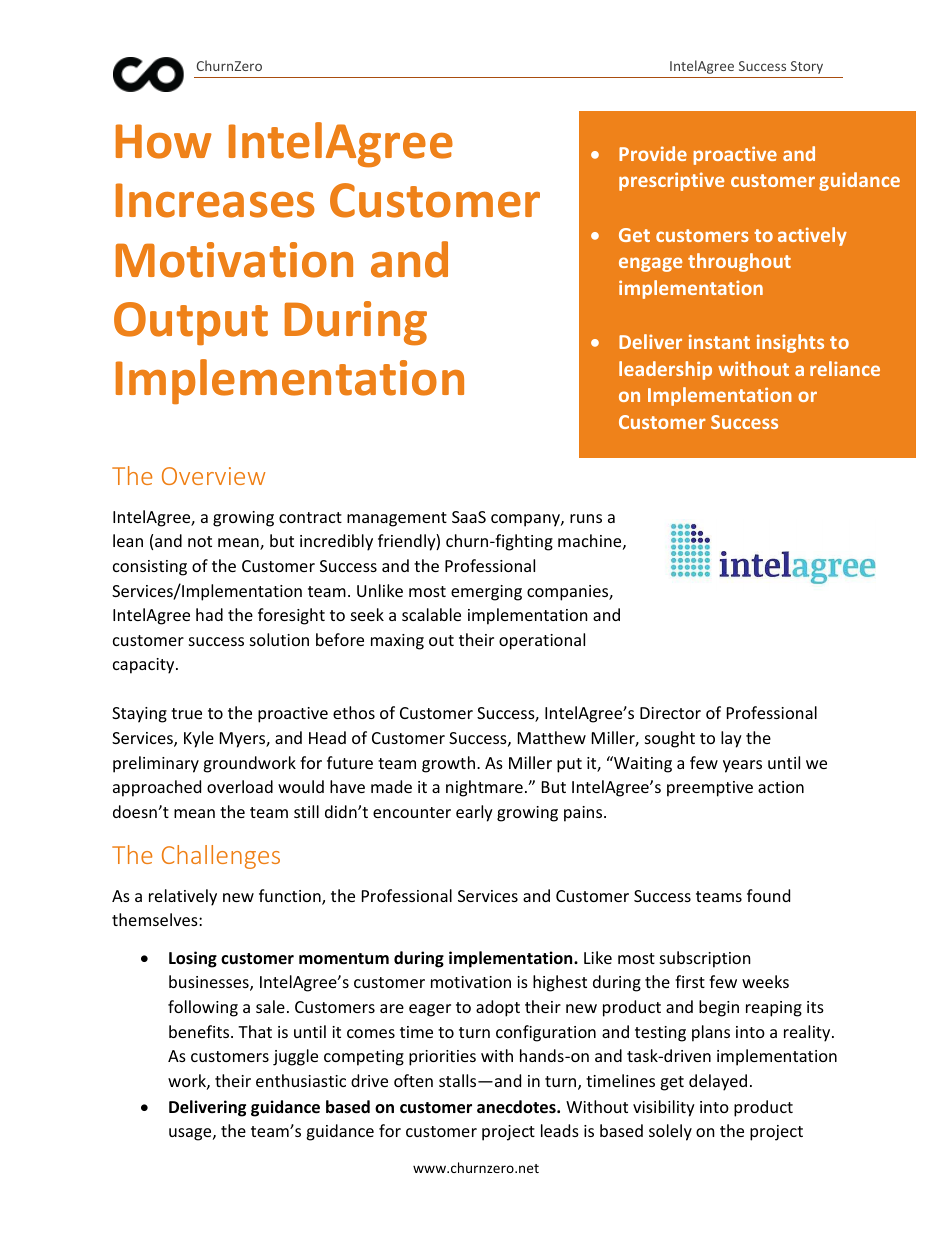 The height and width of the document is (1233, 952). Describe the element at coordinates (397, 519) in the document. I see `management` at that location.
